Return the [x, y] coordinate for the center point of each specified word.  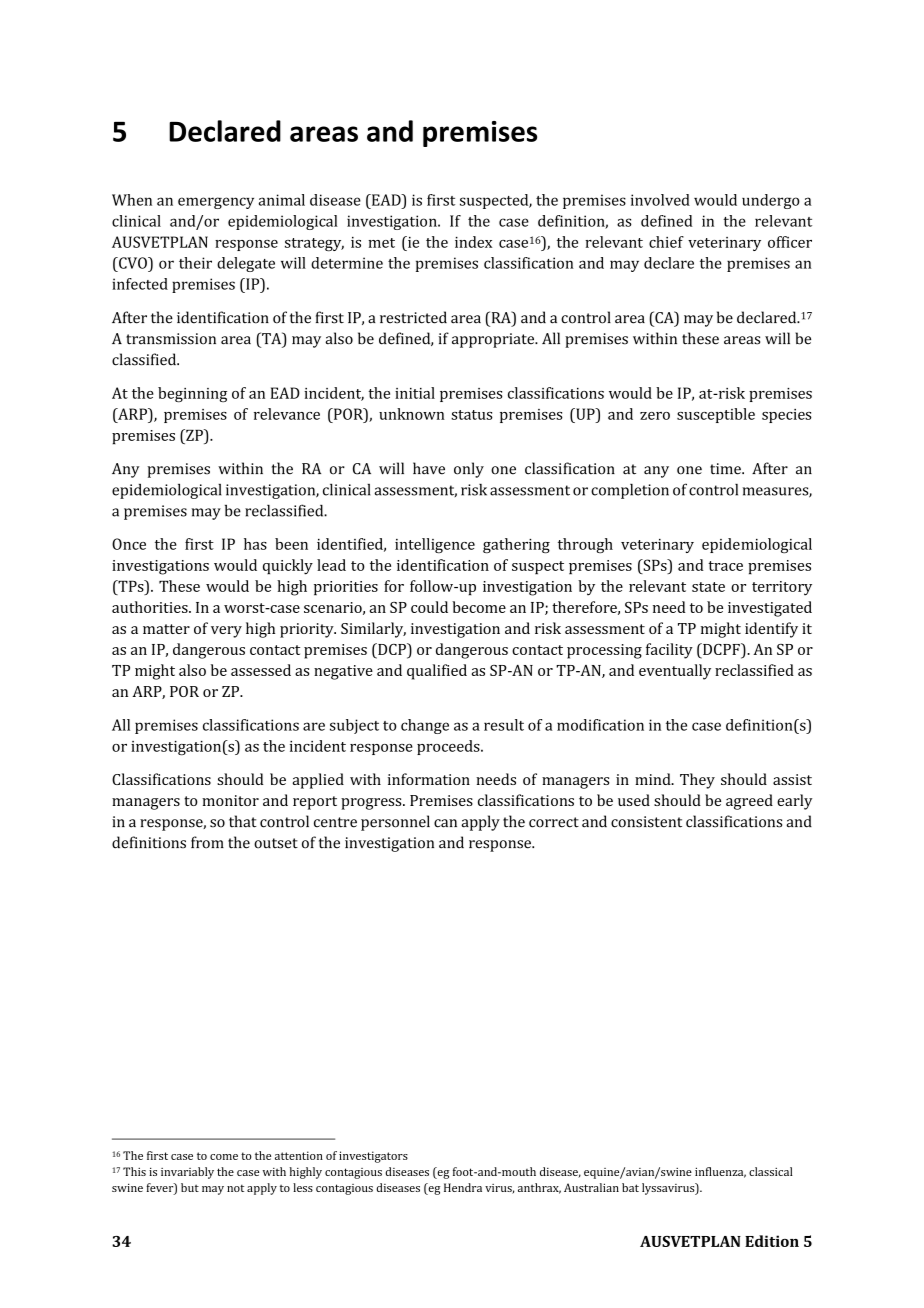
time [726, 469]
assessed [261, 670]
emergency [216, 203]
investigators [373, 1157]
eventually [675, 672]
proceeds [449, 747]
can [445, 823]
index [473, 242]
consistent [646, 822]
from [207, 842]
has [255, 544]
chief [666, 242]
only [469, 470]
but [190, 1187]
